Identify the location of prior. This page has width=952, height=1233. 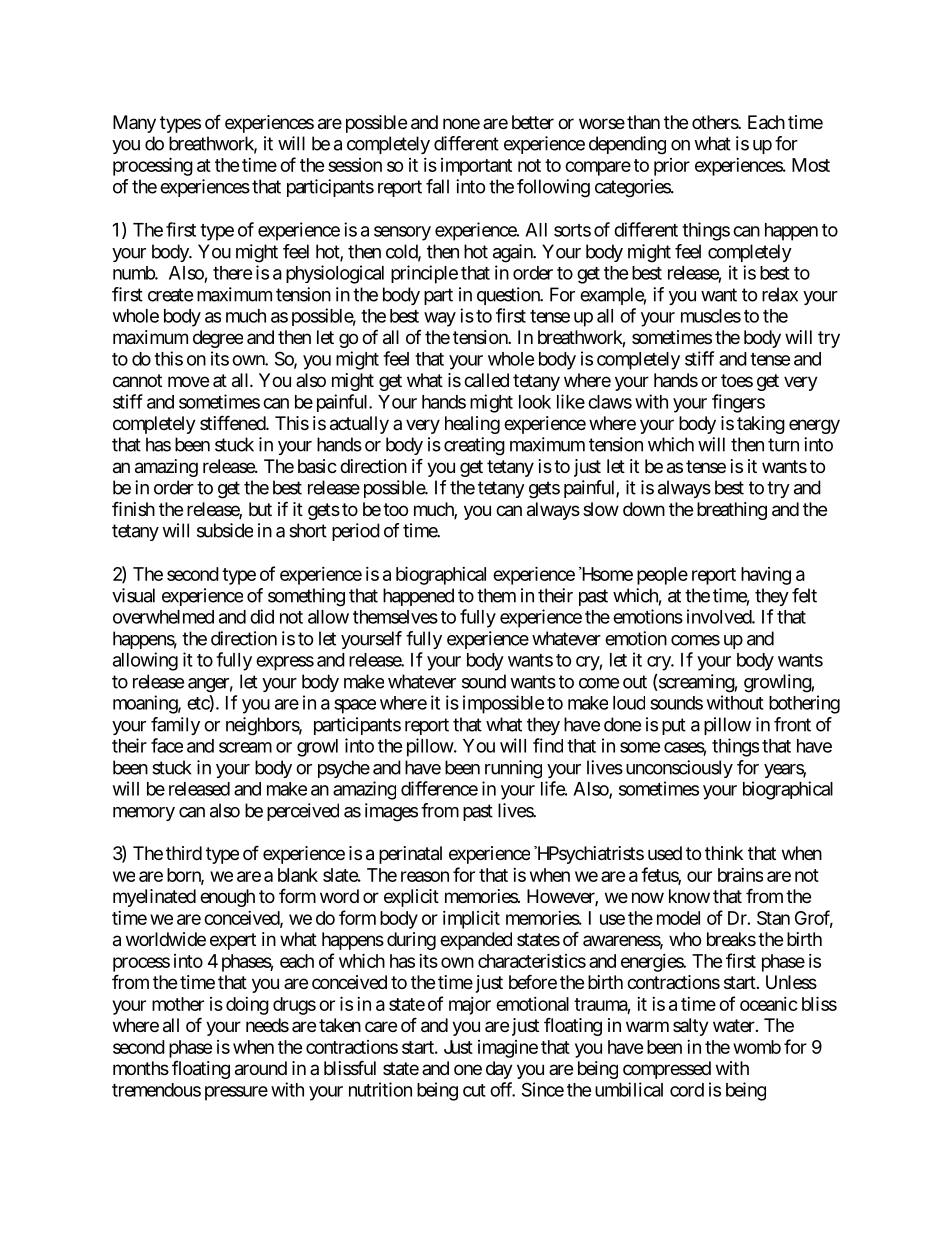
(672, 167).
